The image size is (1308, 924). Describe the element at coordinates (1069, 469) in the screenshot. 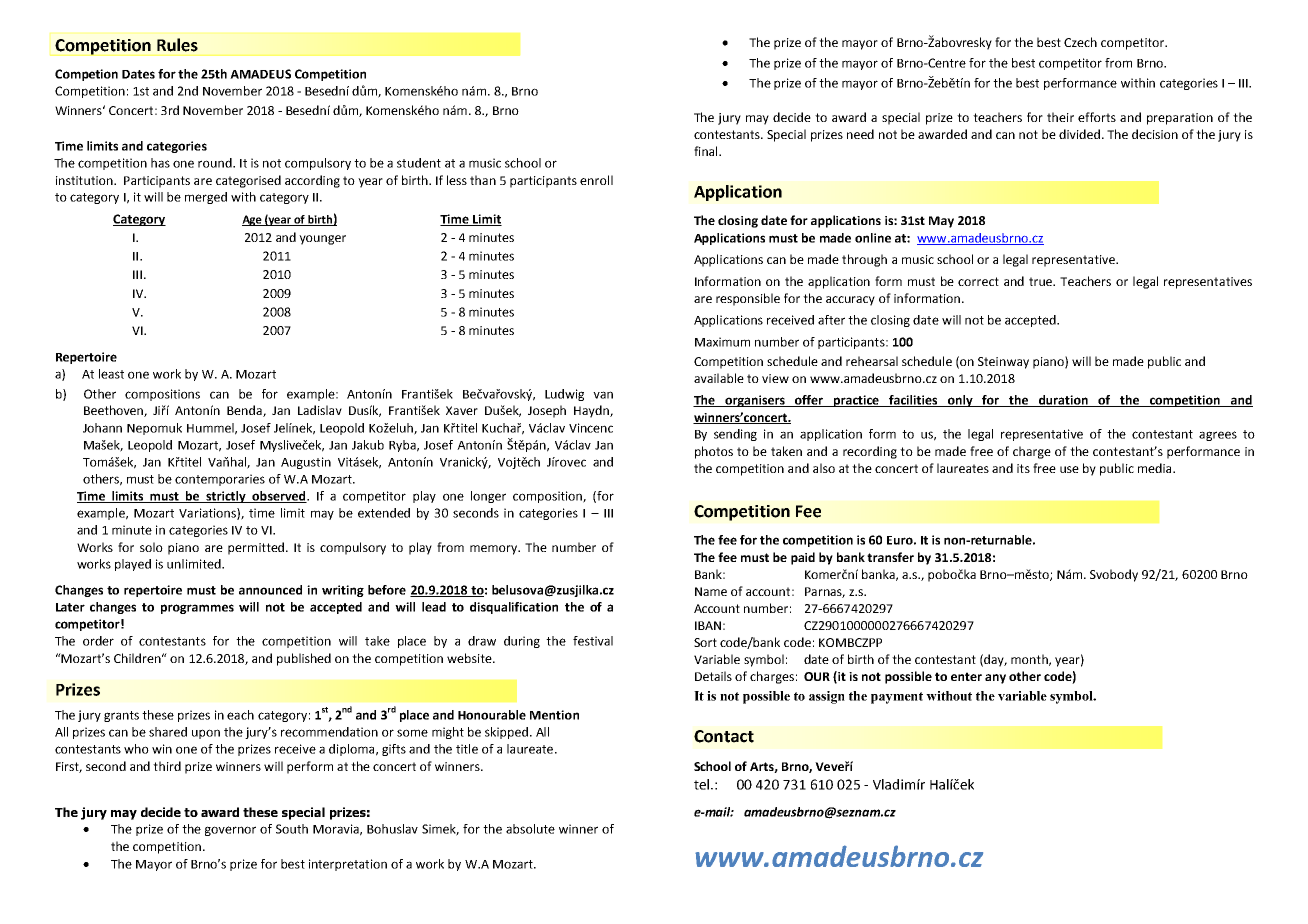

I see `use` at that location.
